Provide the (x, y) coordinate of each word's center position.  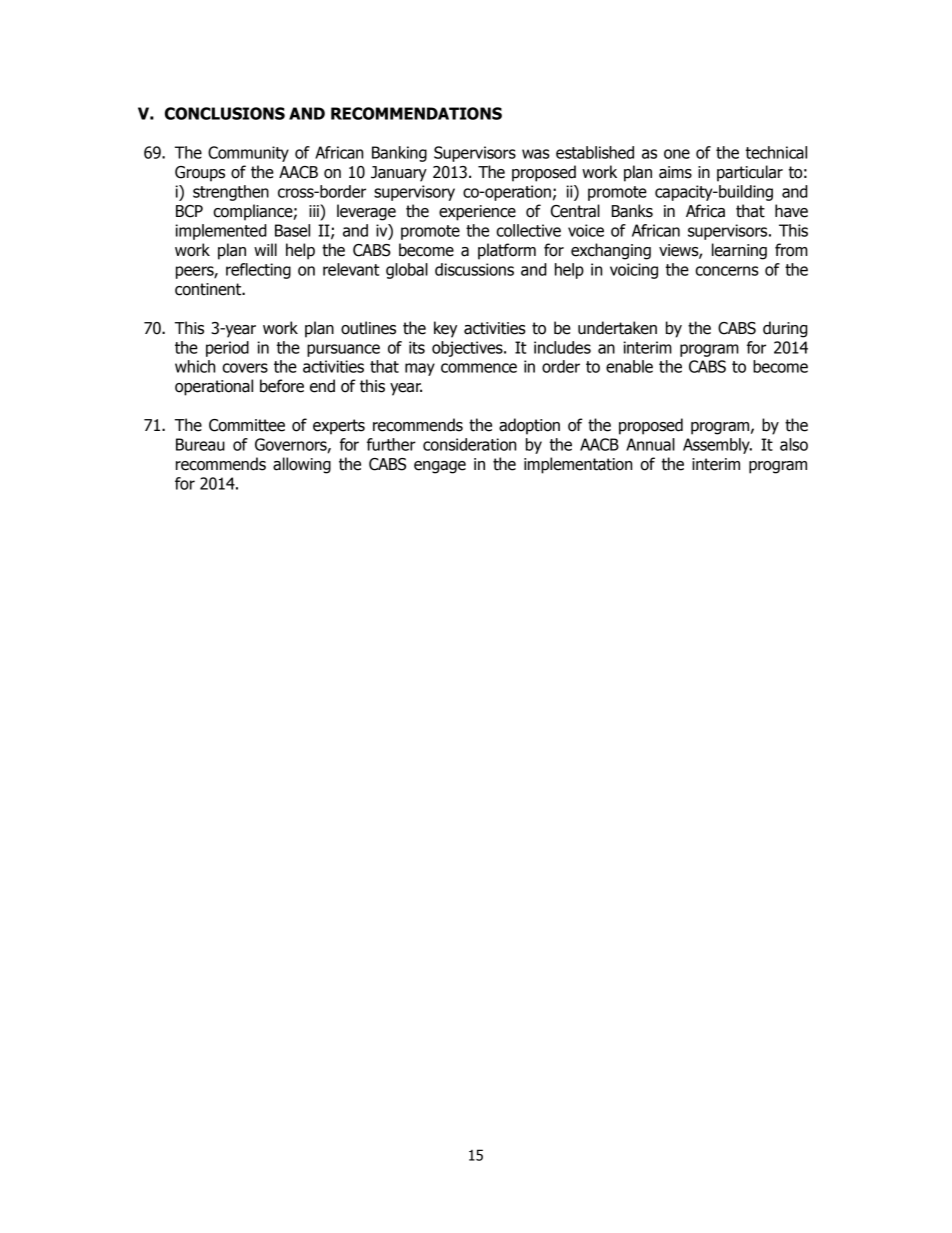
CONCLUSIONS (225, 113)
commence (479, 368)
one (677, 154)
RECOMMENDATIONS (416, 113)
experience (477, 213)
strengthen (231, 193)
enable (629, 366)
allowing (302, 465)
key (445, 329)
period (227, 349)
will (265, 249)
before (282, 386)
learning (739, 251)
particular (750, 173)
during (785, 329)
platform (507, 251)
